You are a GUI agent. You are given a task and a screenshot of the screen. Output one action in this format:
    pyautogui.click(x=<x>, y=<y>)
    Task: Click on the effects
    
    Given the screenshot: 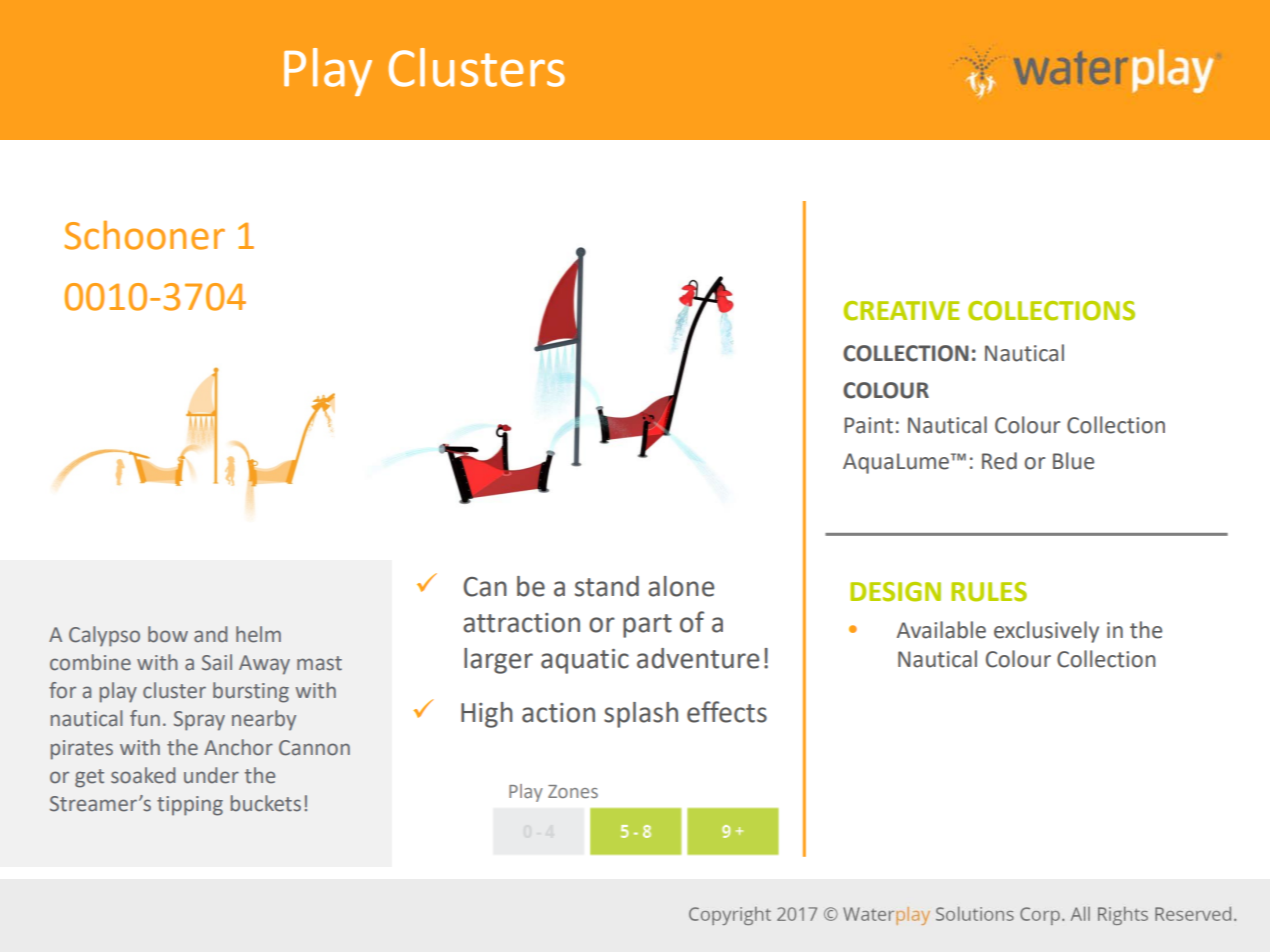 What is the action you would take?
    pyautogui.click(x=727, y=712)
